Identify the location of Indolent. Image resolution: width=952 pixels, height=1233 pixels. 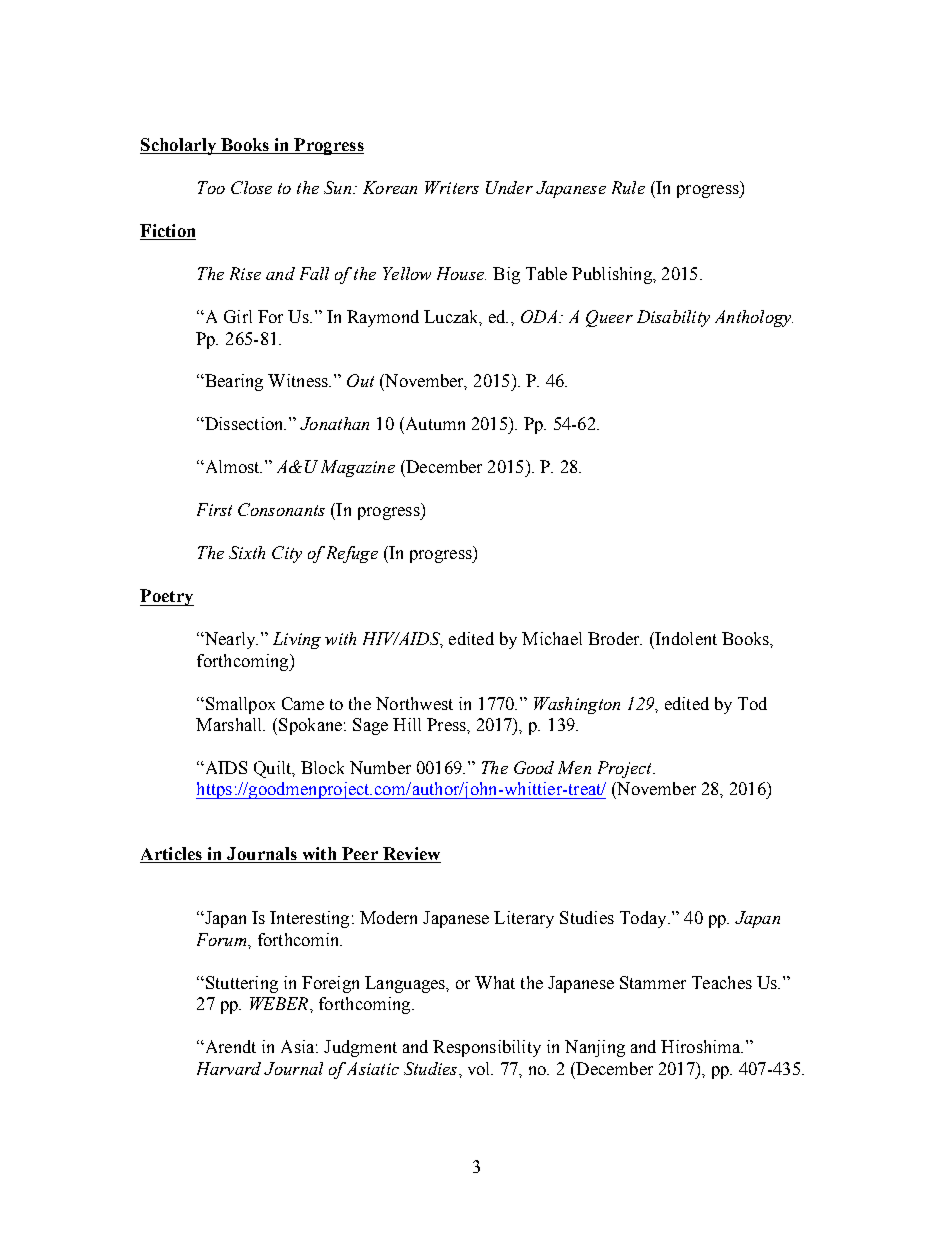
(685, 638).
